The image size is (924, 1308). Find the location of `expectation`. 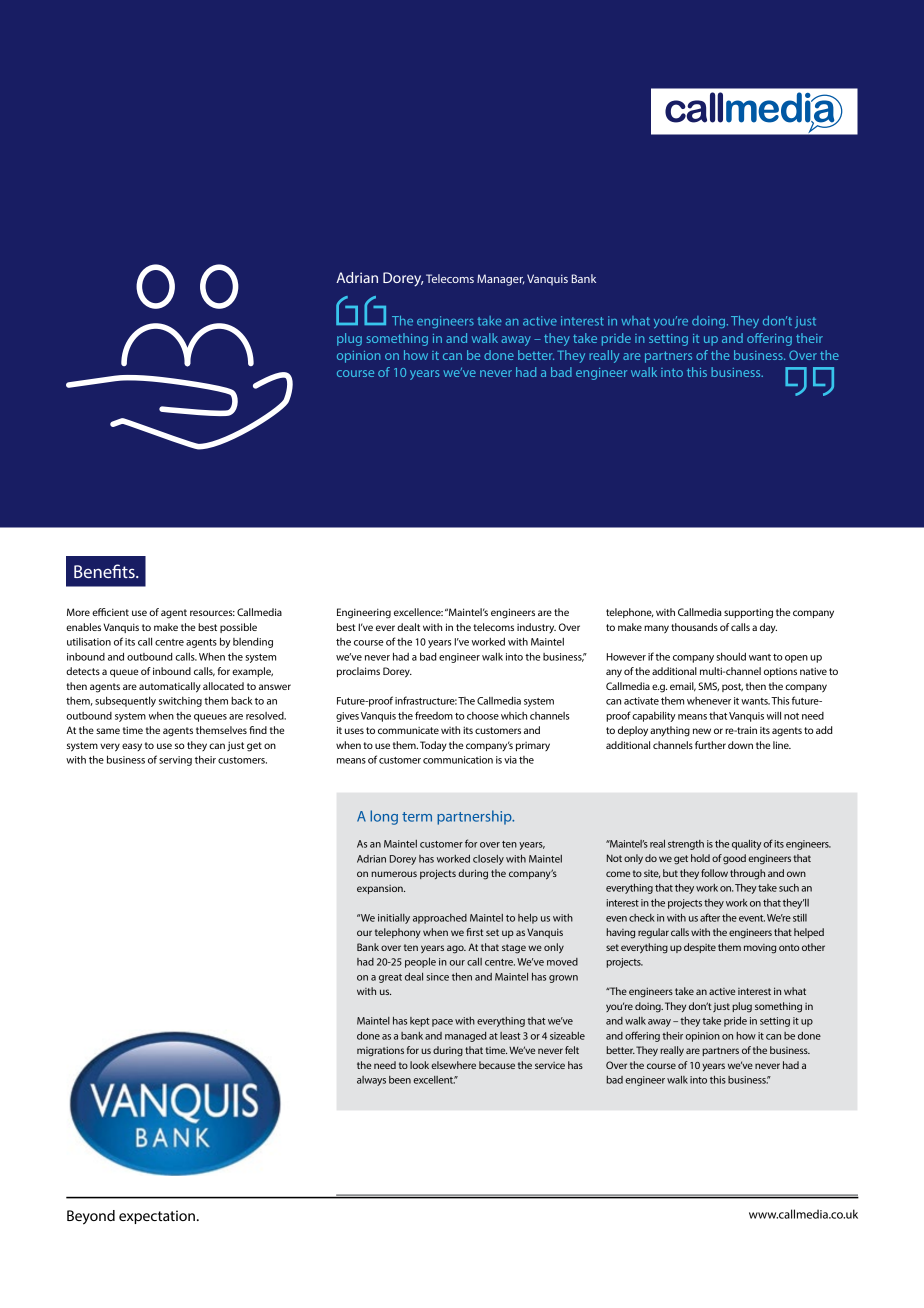

expectation is located at coordinates (157, 1217).
